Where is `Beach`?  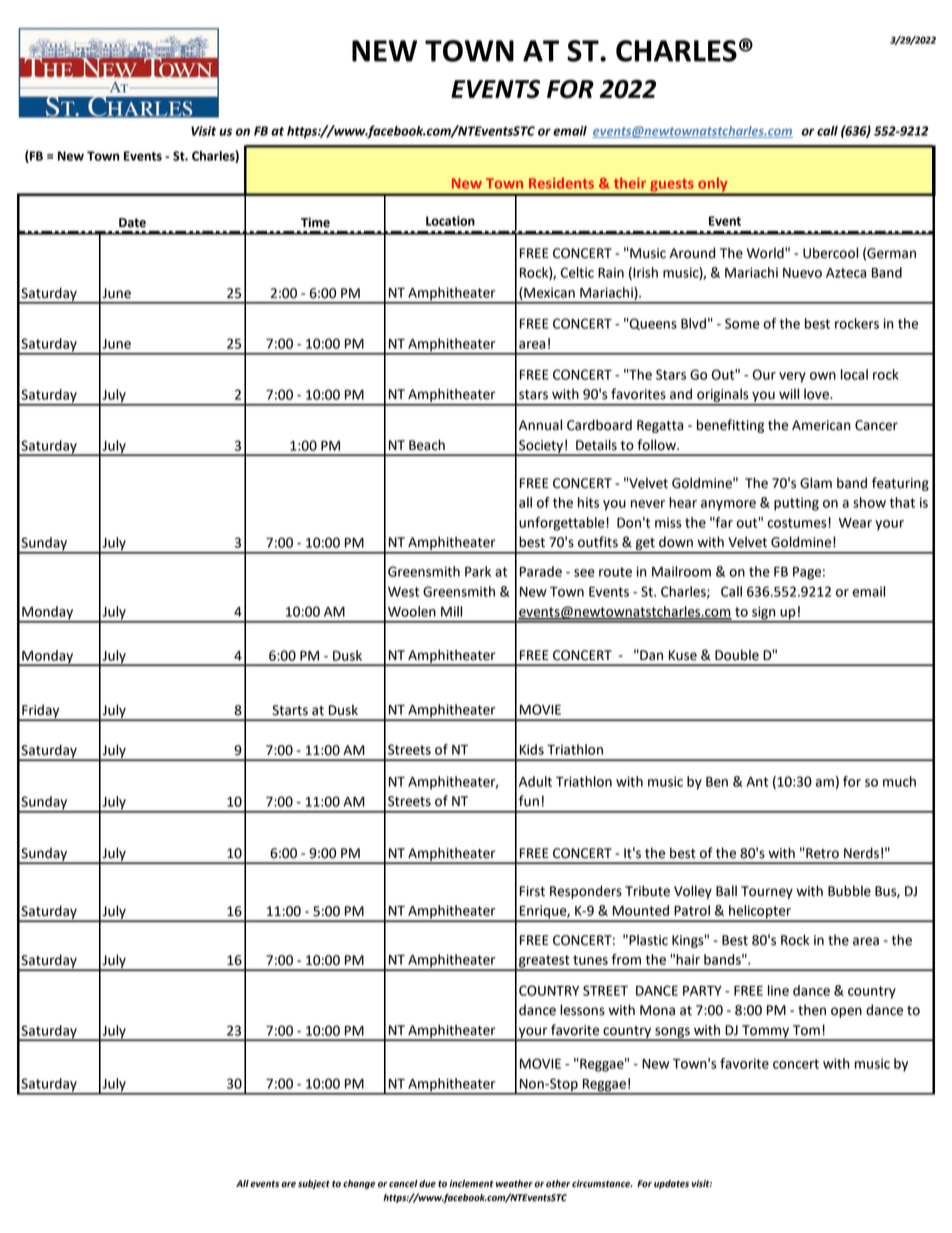 Beach is located at coordinates (427, 445).
